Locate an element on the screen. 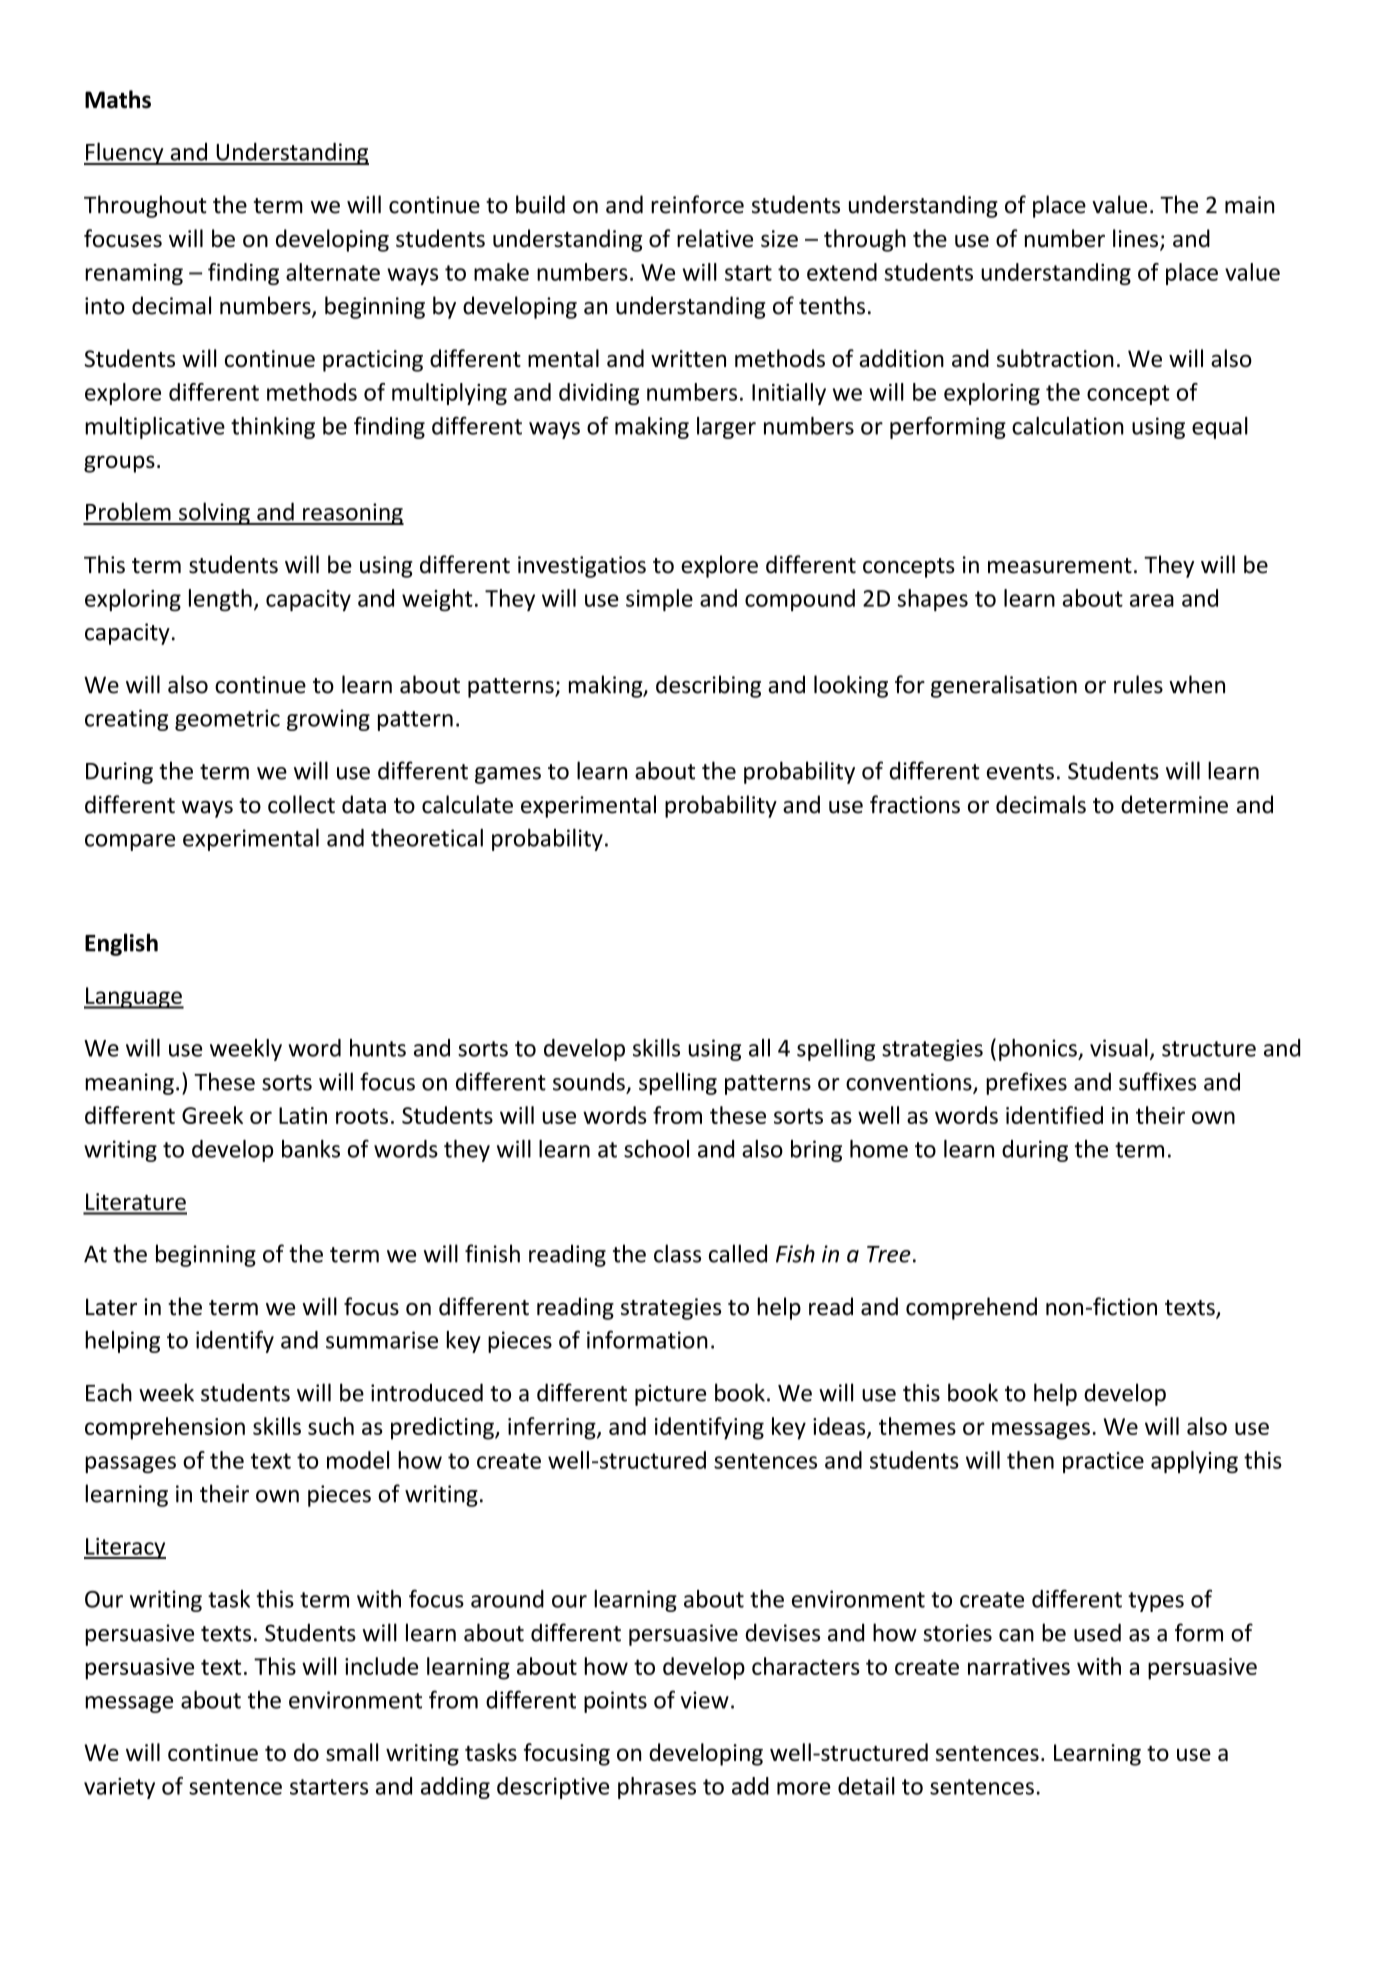  describing is located at coordinates (708, 686).
